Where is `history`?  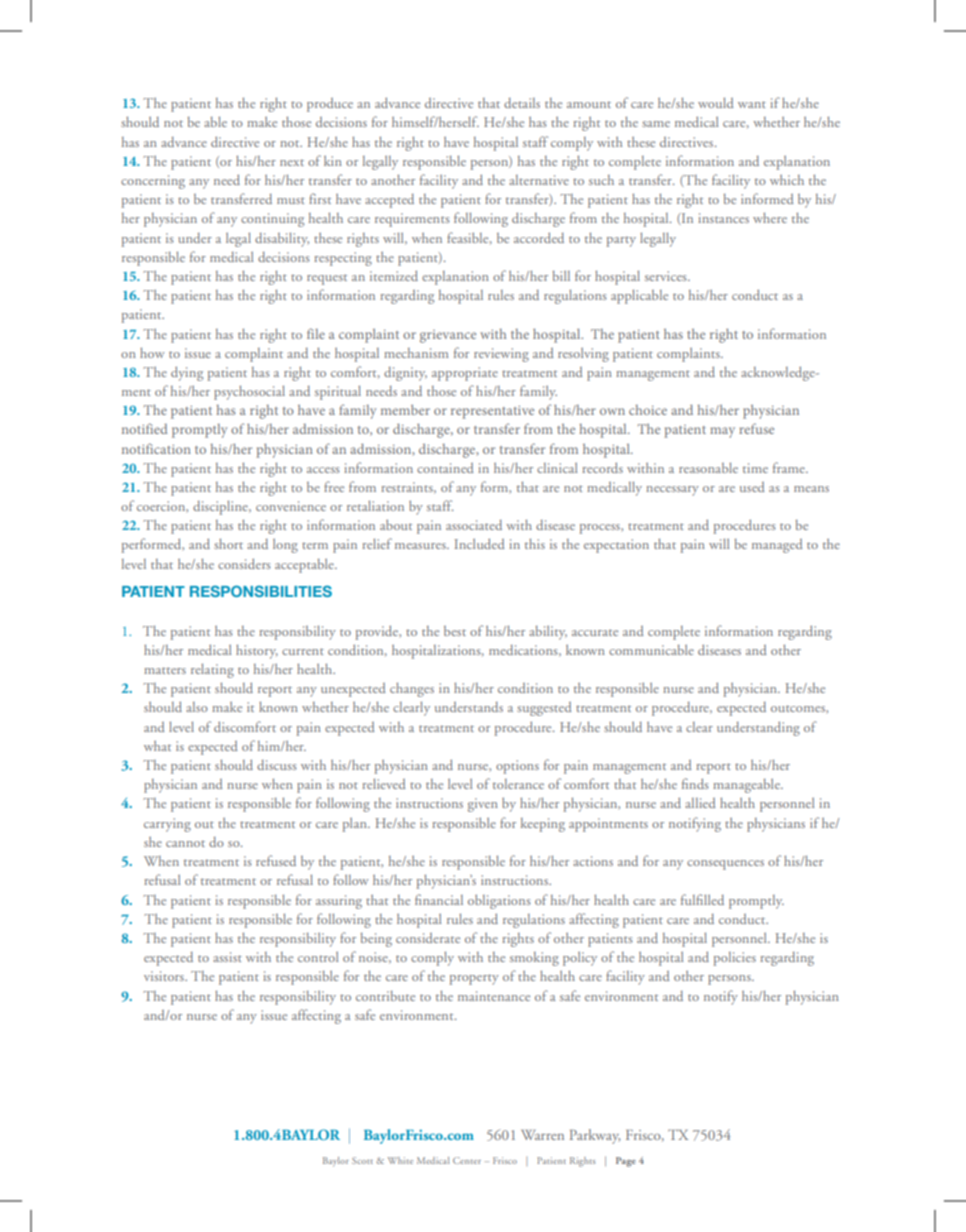
history is located at coordinates (257, 651).
